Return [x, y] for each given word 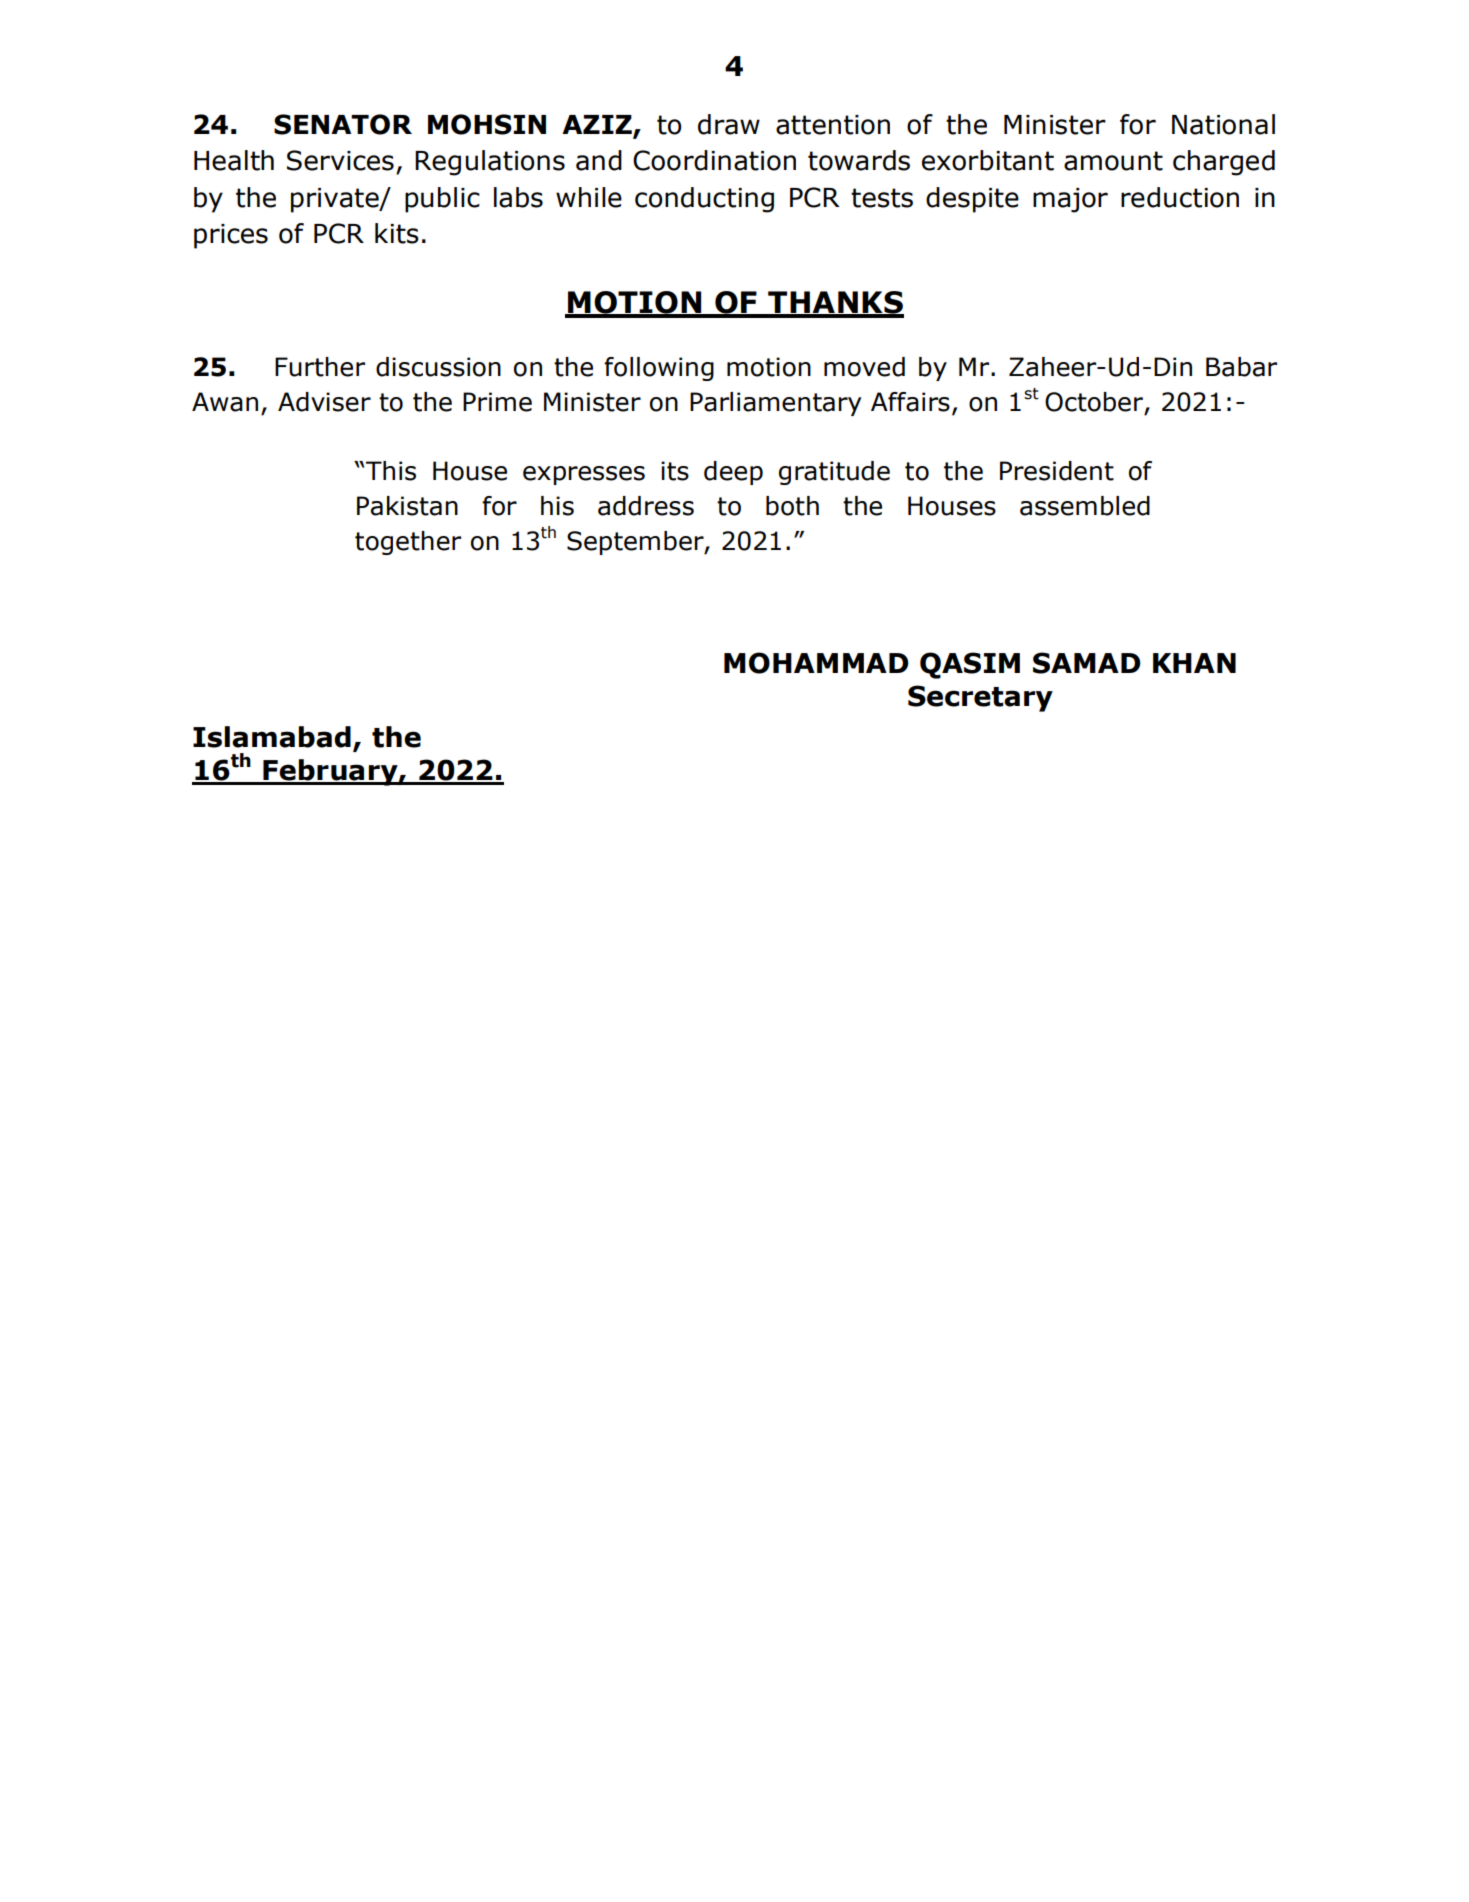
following [659, 369]
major [1070, 200]
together [408, 543]
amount [1113, 161]
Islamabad [272, 737]
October [1094, 402]
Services [340, 160]
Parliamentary [775, 404]
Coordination [714, 160]
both [792, 506]
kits [397, 233]
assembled [1085, 506]
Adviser [324, 402]
